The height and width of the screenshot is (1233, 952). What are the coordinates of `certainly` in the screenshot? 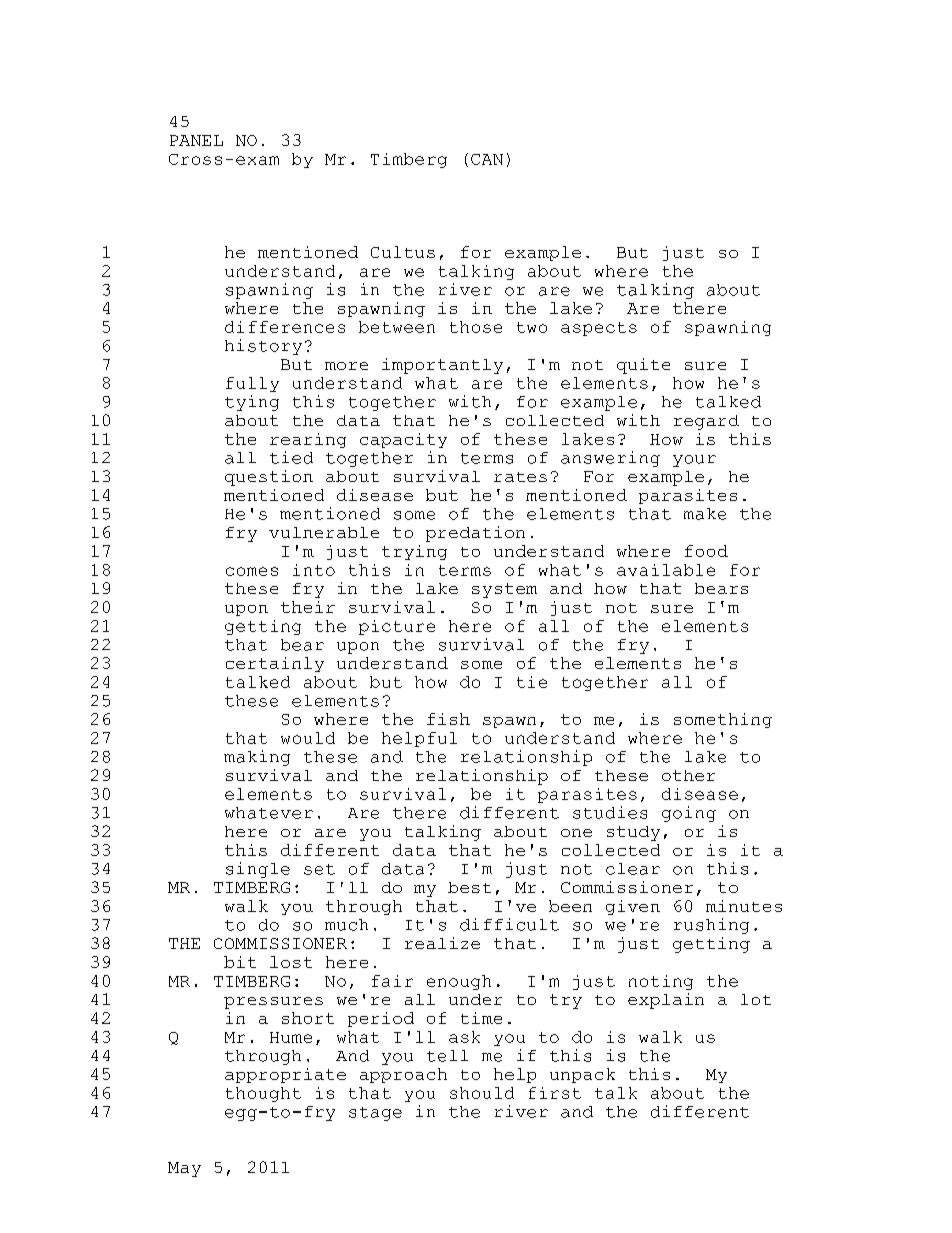 It's located at (275, 664).
